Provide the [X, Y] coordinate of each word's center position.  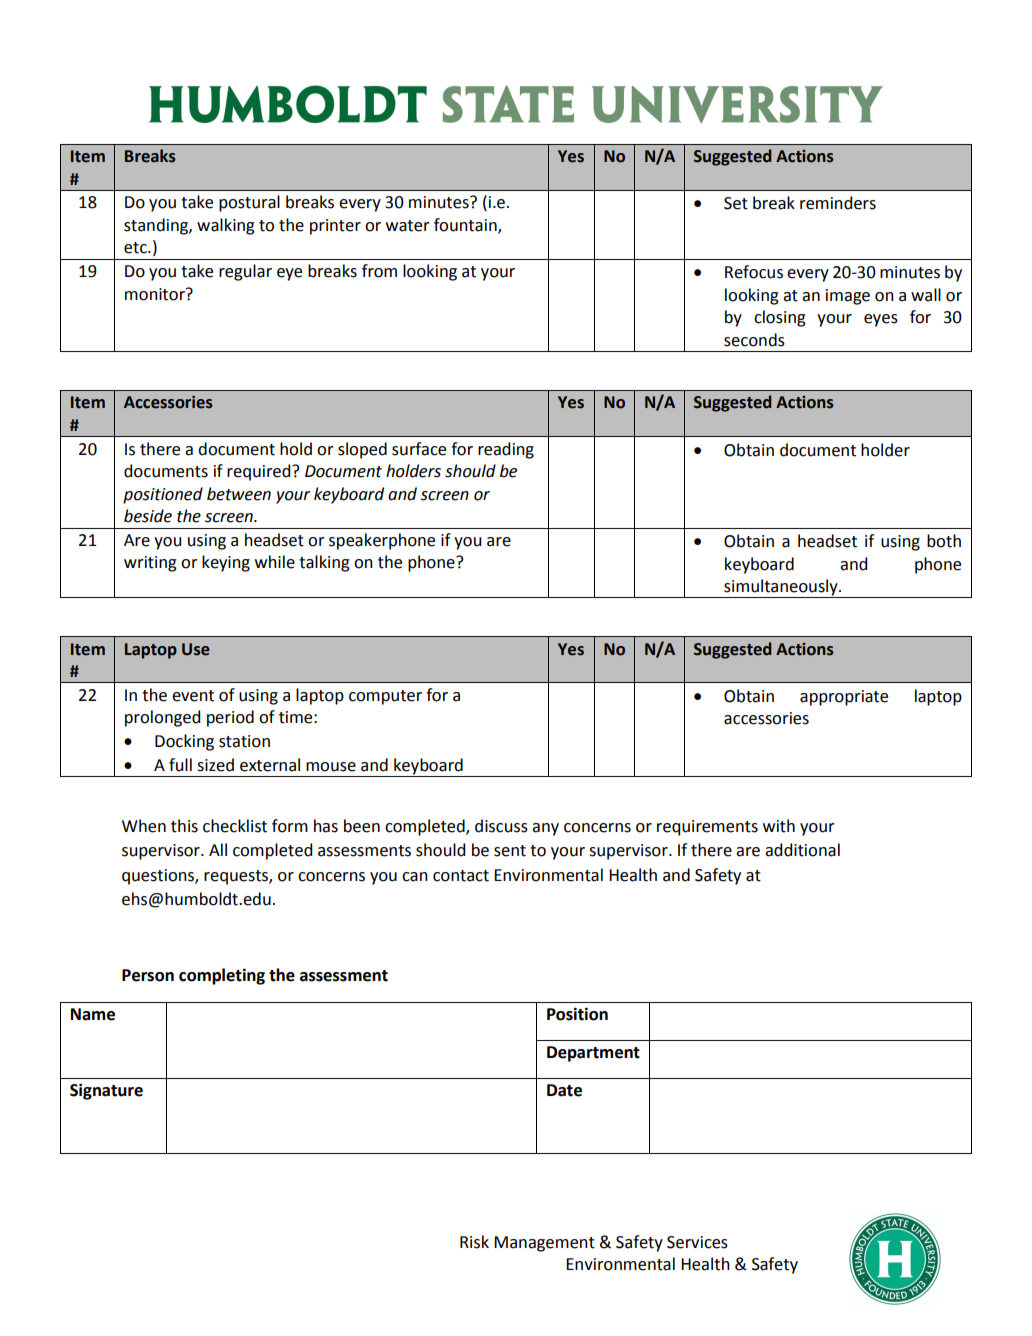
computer [385, 697]
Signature [106, 1091]
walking [226, 226]
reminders [838, 203]
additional [802, 850]
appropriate [844, 698]
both [944, 541]
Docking [184, 742]
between [239, 494]
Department [593, 1054]
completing [222, 976]
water [408, 226]
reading [506, 450]
